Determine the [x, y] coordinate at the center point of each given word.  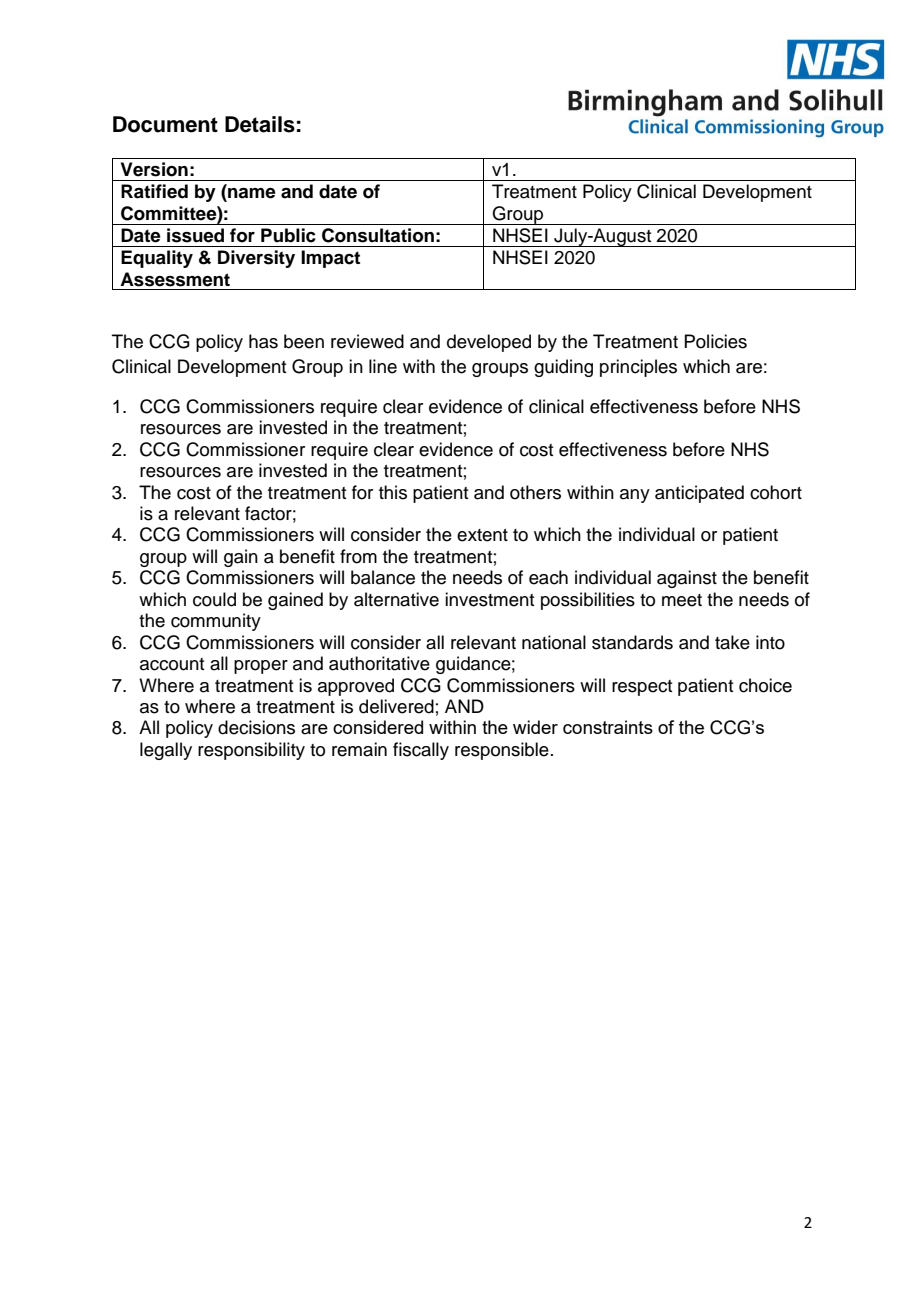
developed [489, 343]
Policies [715, 341]
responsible [502, 751]
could [214, 599]
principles [638, 368]
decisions [256, 727]
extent [482, 535]
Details [260, 124]
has [263, 341]
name [251, 194]
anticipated [699, 494]
